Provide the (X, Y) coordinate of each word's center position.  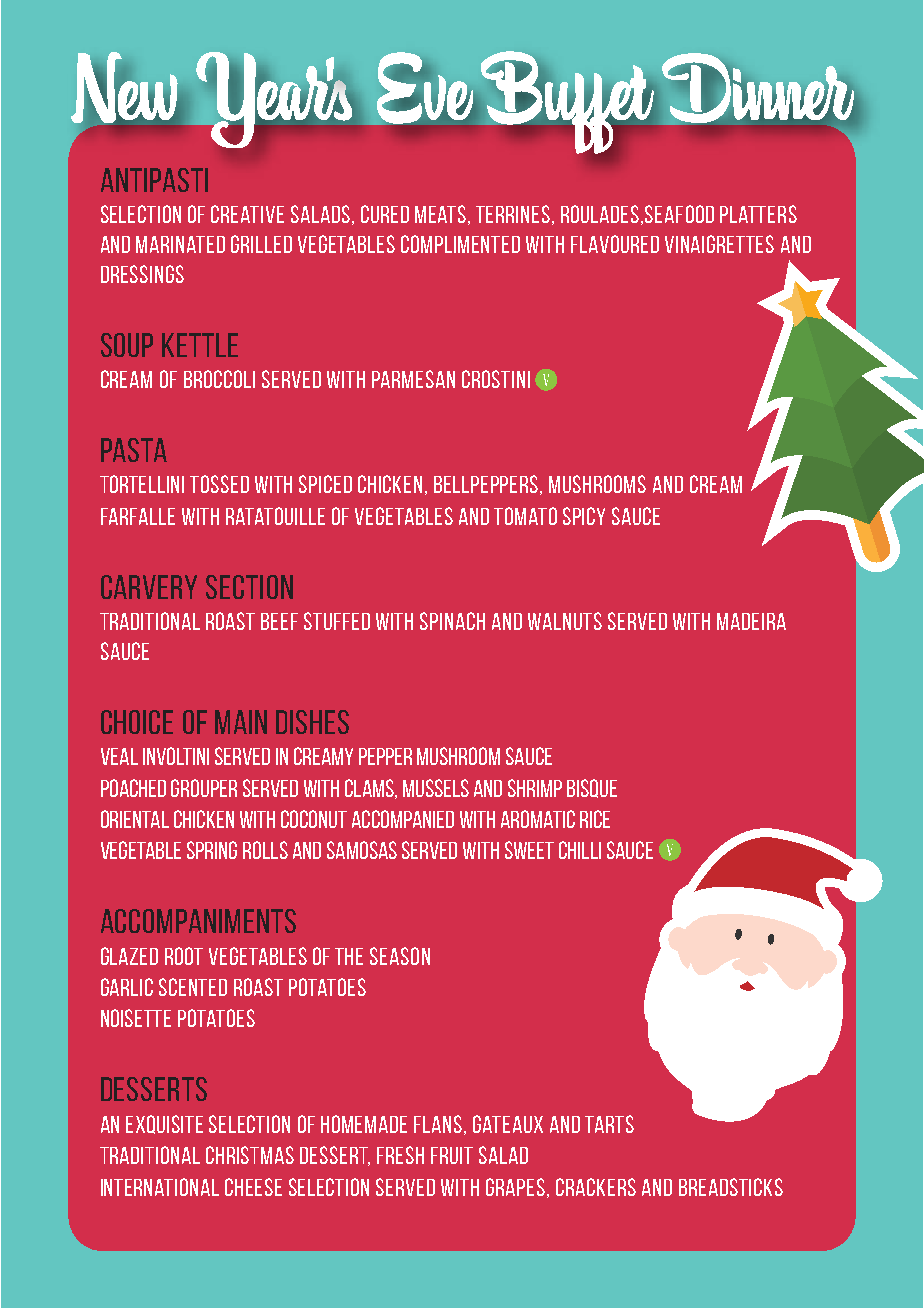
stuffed (337, 621)
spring (212, 850)
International (160, 1187)
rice (595, 819)
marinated (180, 244)
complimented (460, 244)
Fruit (452, 1155)
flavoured (615, 244)
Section (249, 587)
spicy (584, 516)
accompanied (403, 819)
